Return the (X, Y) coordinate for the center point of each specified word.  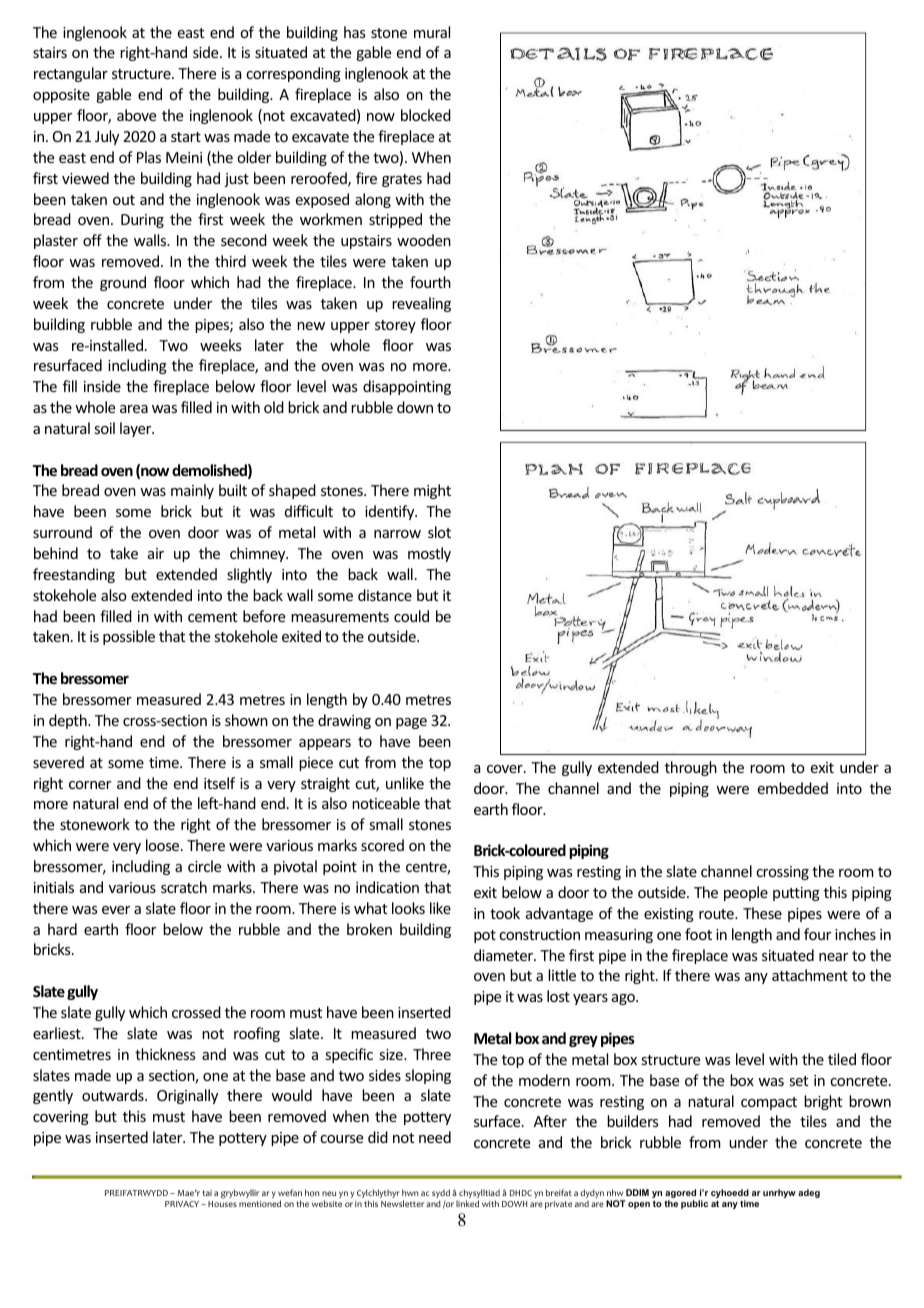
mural (432, 32)
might (432, 491)
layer (137, 429)
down (415, 407)
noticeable (386, 803)
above (136, 115)
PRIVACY (183, 1204)
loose (164, 845)
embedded (793, 788)
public (694, 1204)
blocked (426, 115)
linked (467, 1203)
